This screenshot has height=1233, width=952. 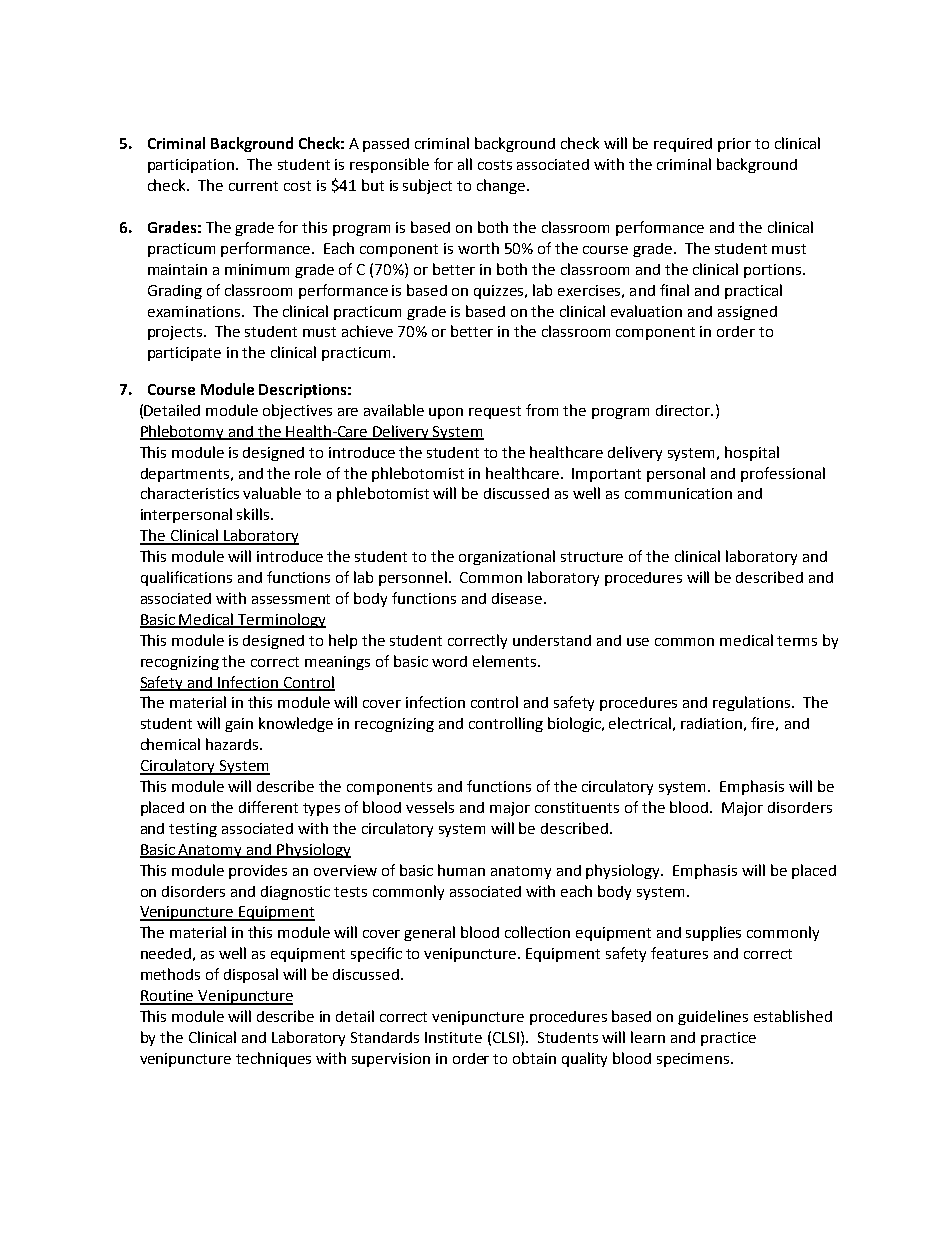 What do you see at coordinates (281, 620) in the screenshot?
I see `Terminology` at bounding box center [281, 620].
